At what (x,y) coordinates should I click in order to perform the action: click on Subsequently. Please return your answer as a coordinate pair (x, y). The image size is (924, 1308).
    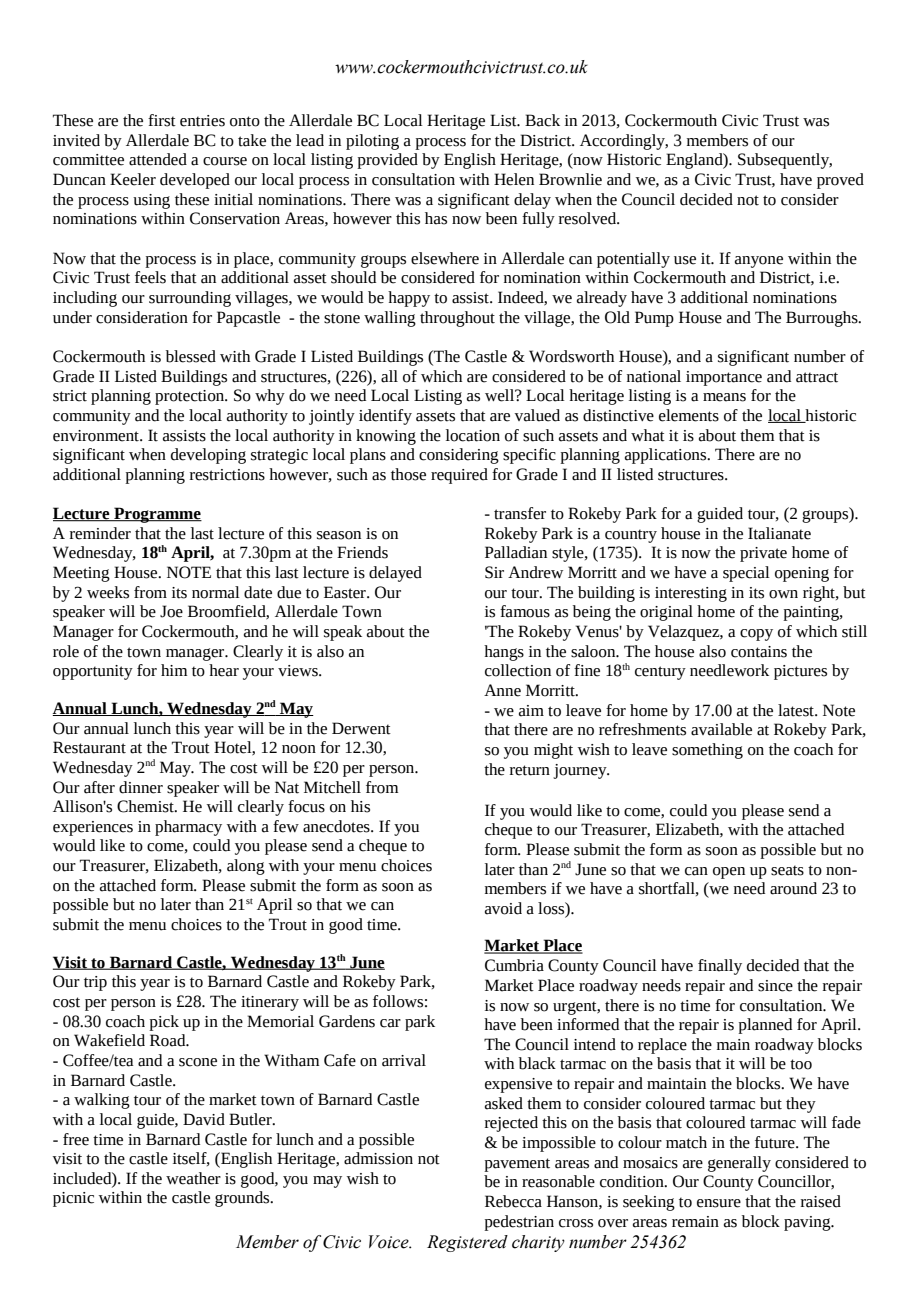
    Looking at the image, I should click on (785, 161).
